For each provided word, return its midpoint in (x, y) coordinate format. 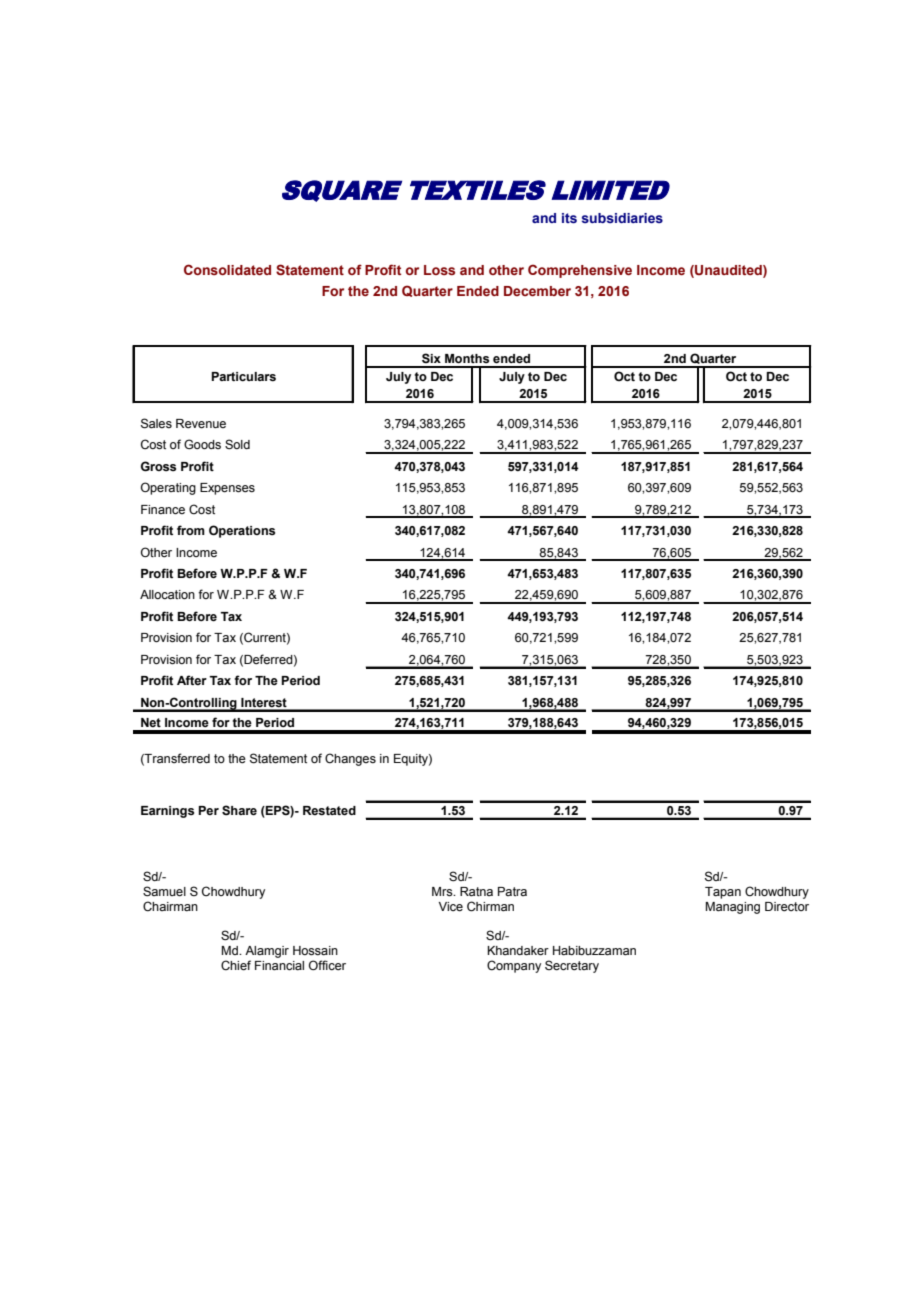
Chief (236, 965)
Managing (733, 908)
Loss (439, 270)
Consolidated (227, 269)
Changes (350, 759)
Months (467, 359)
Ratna (476, 892)
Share (239, 810)
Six (431, 358)
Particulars (243, 377)
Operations (242, 531)
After (192, 680)
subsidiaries (622, 218)
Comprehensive (580, 271)
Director (787, 907)
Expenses (227, 489)
